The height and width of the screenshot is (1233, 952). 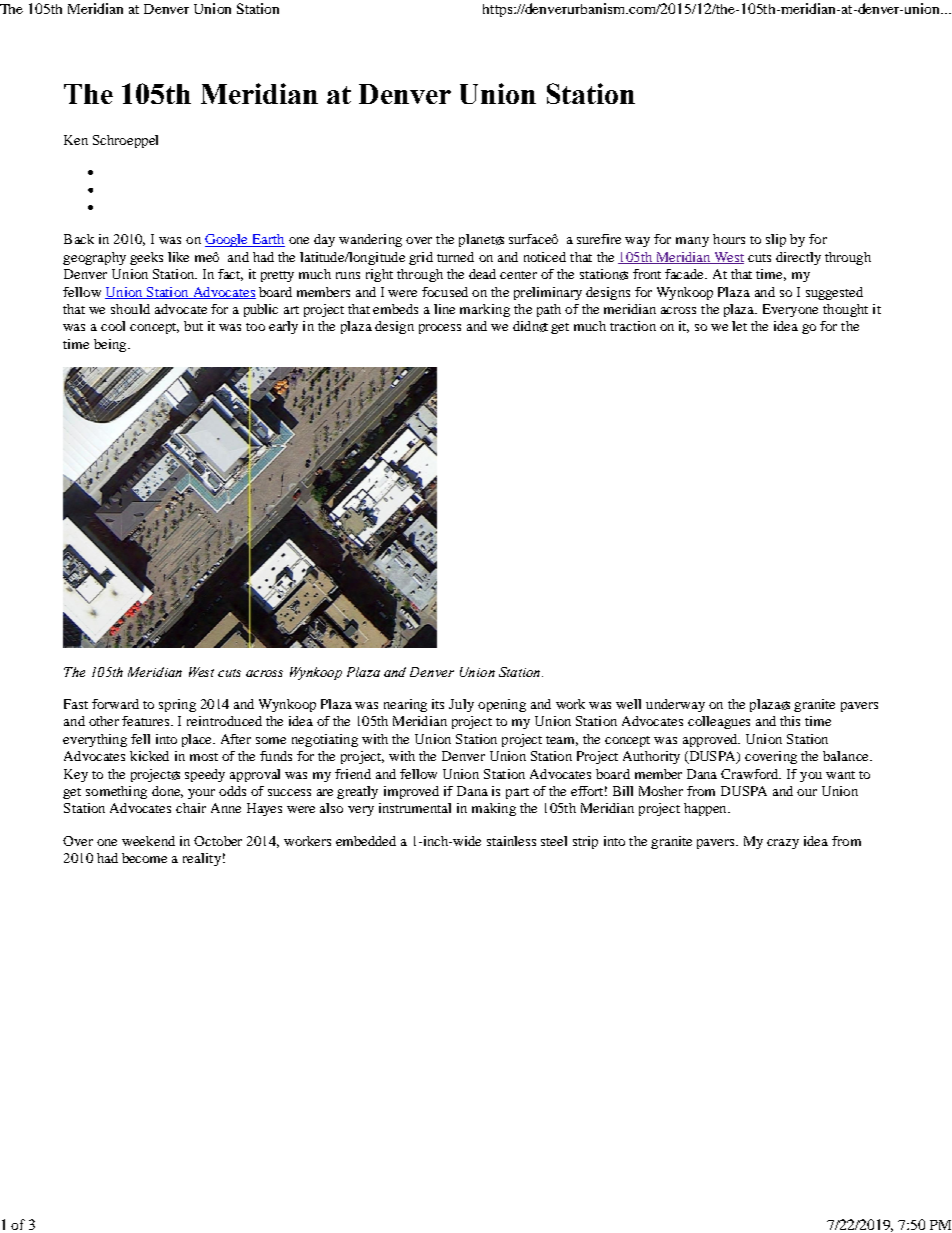 I want to click on crazy, so click(x=783, y=844).
